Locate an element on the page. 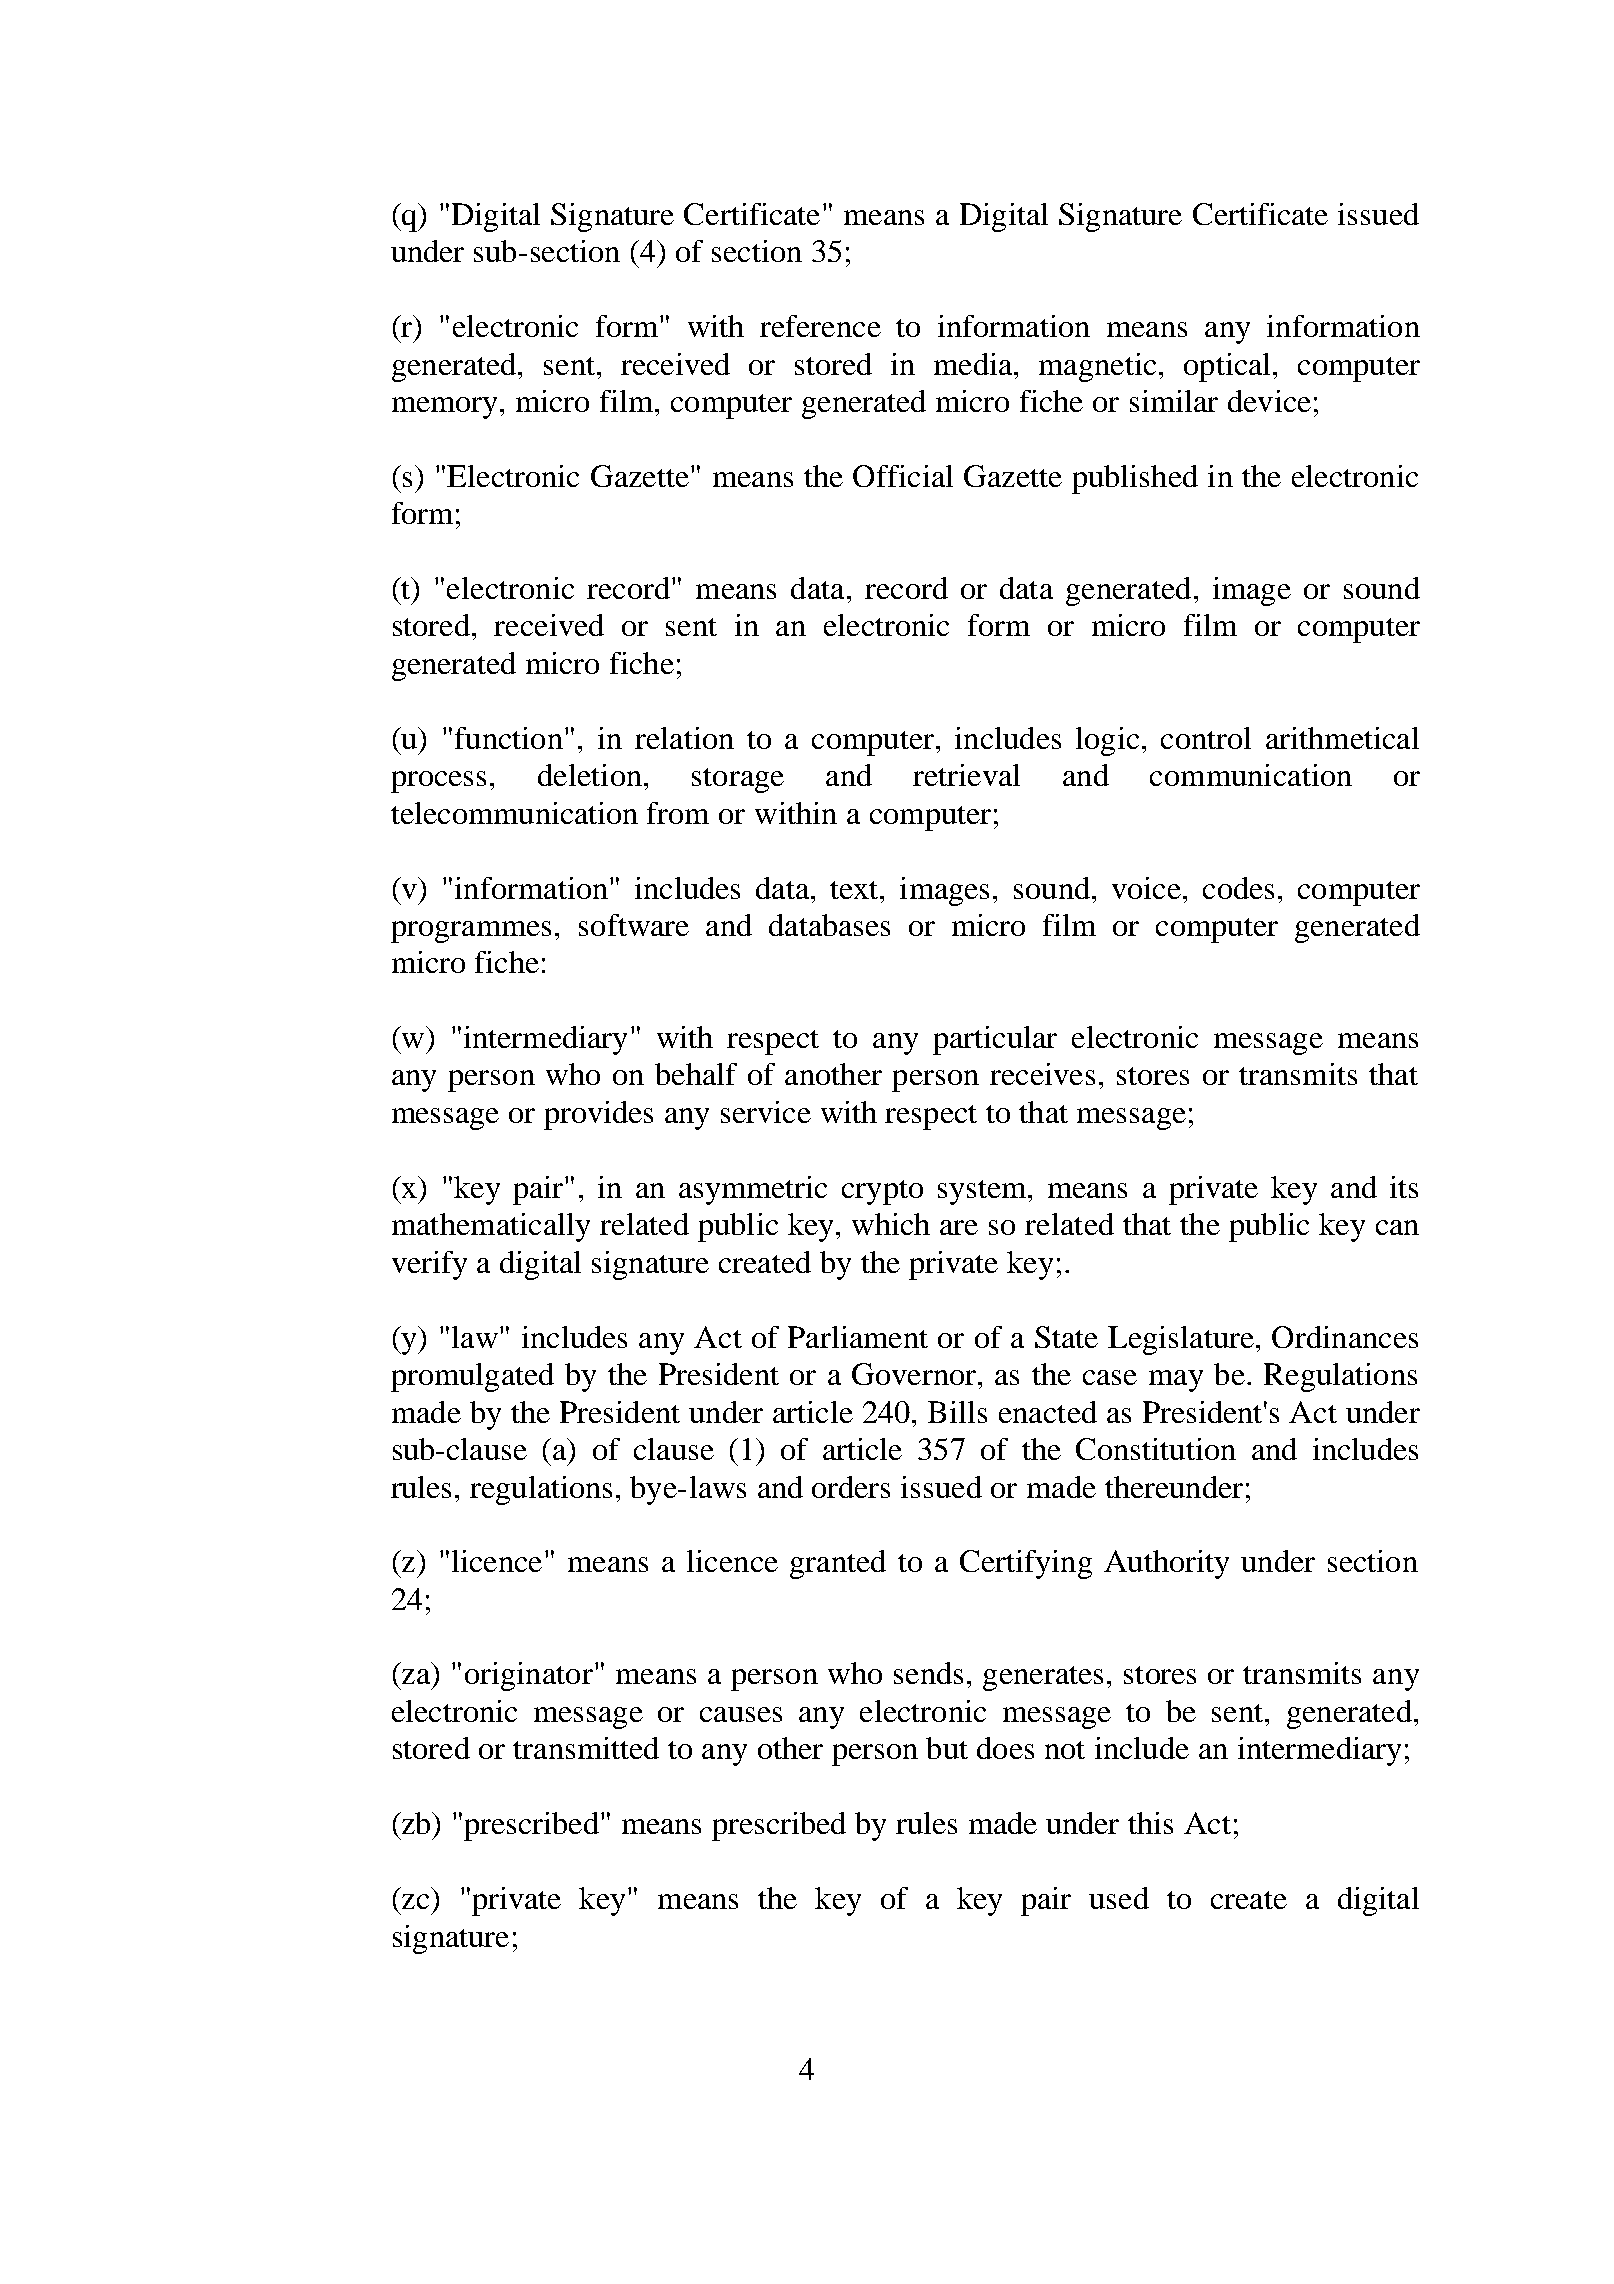 The image size is (1614, 2284). reference is located at coordinates (820, 326).
